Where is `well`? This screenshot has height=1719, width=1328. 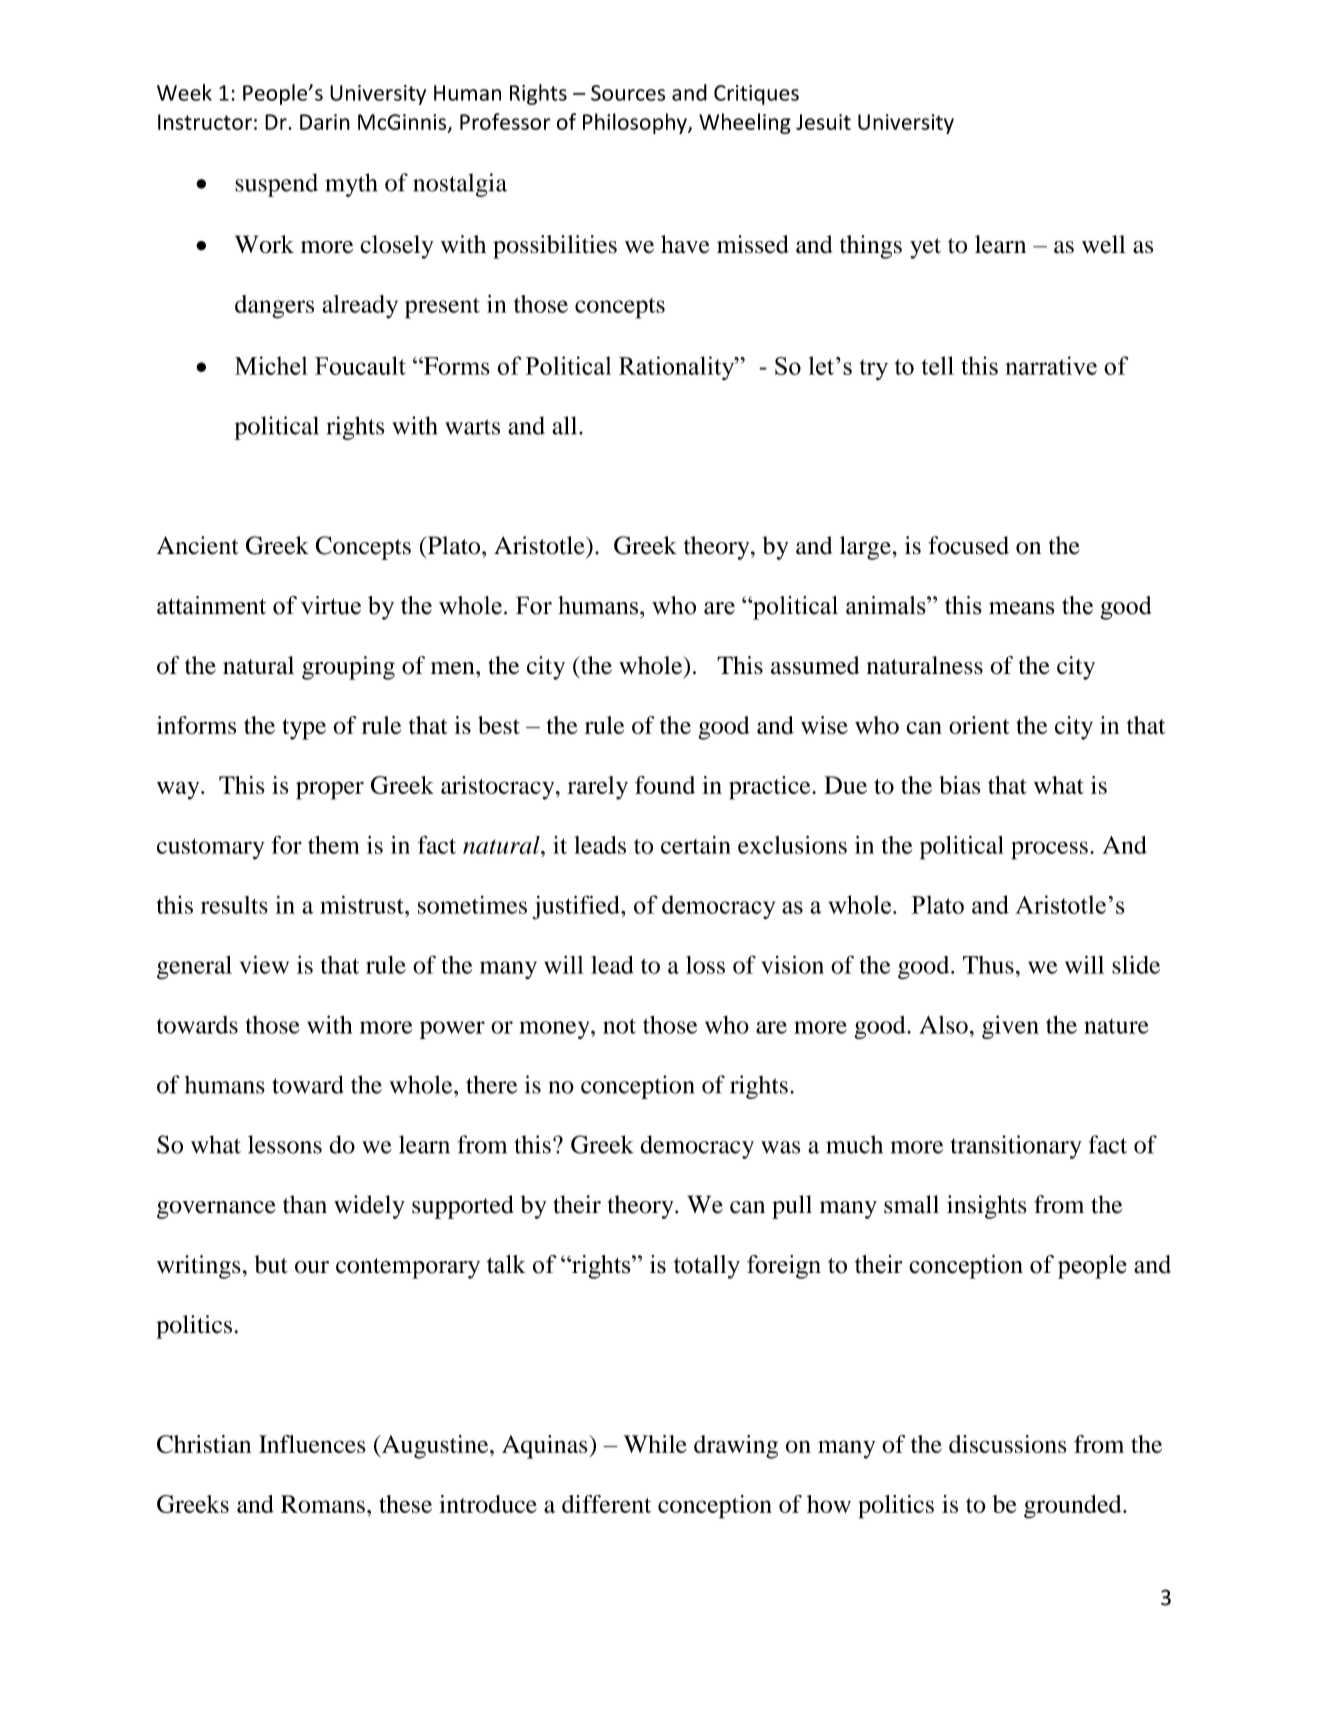
well is located at coordinates (1104, 244).
